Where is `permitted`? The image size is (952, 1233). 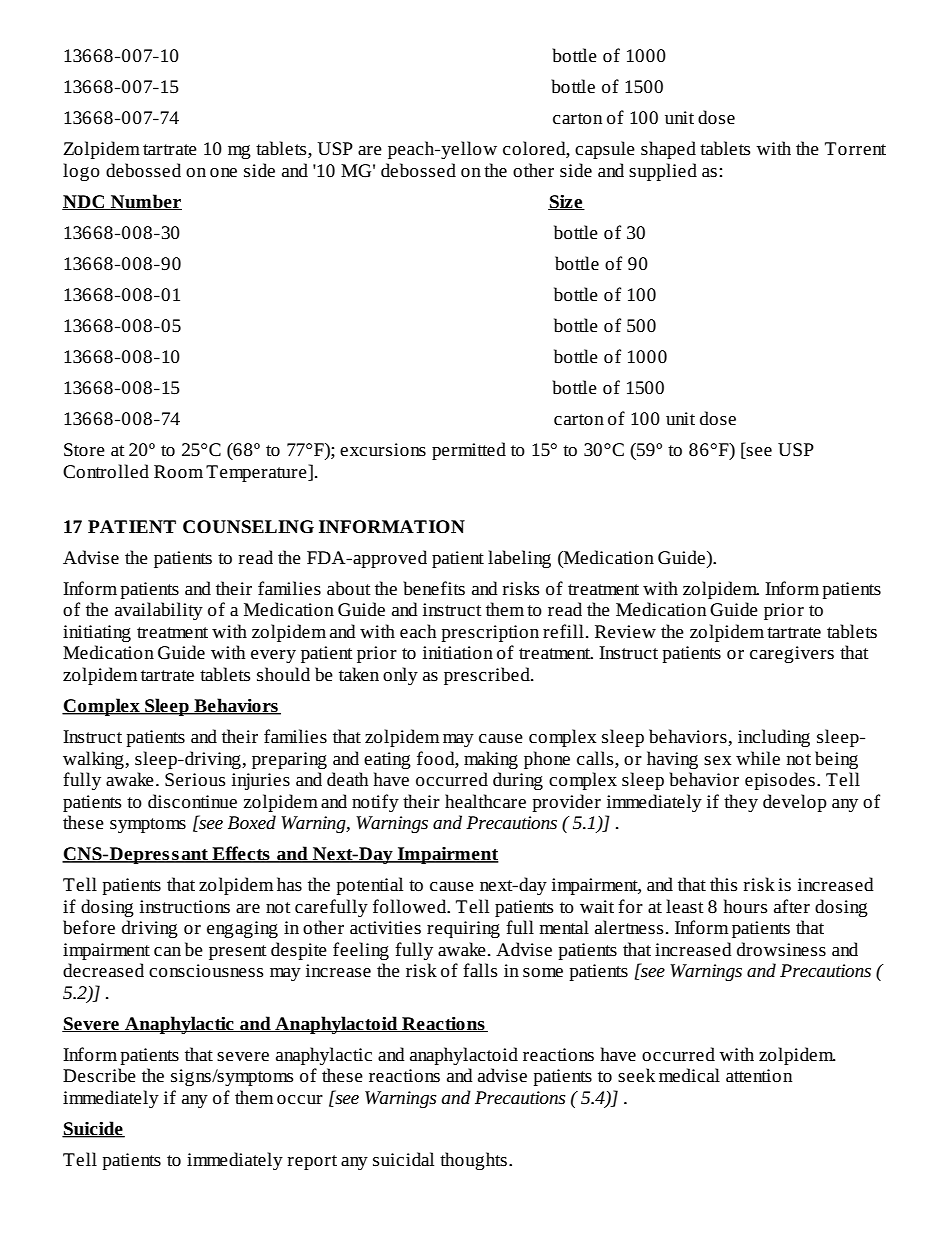
permitted is located at coordinates (469, 451).
